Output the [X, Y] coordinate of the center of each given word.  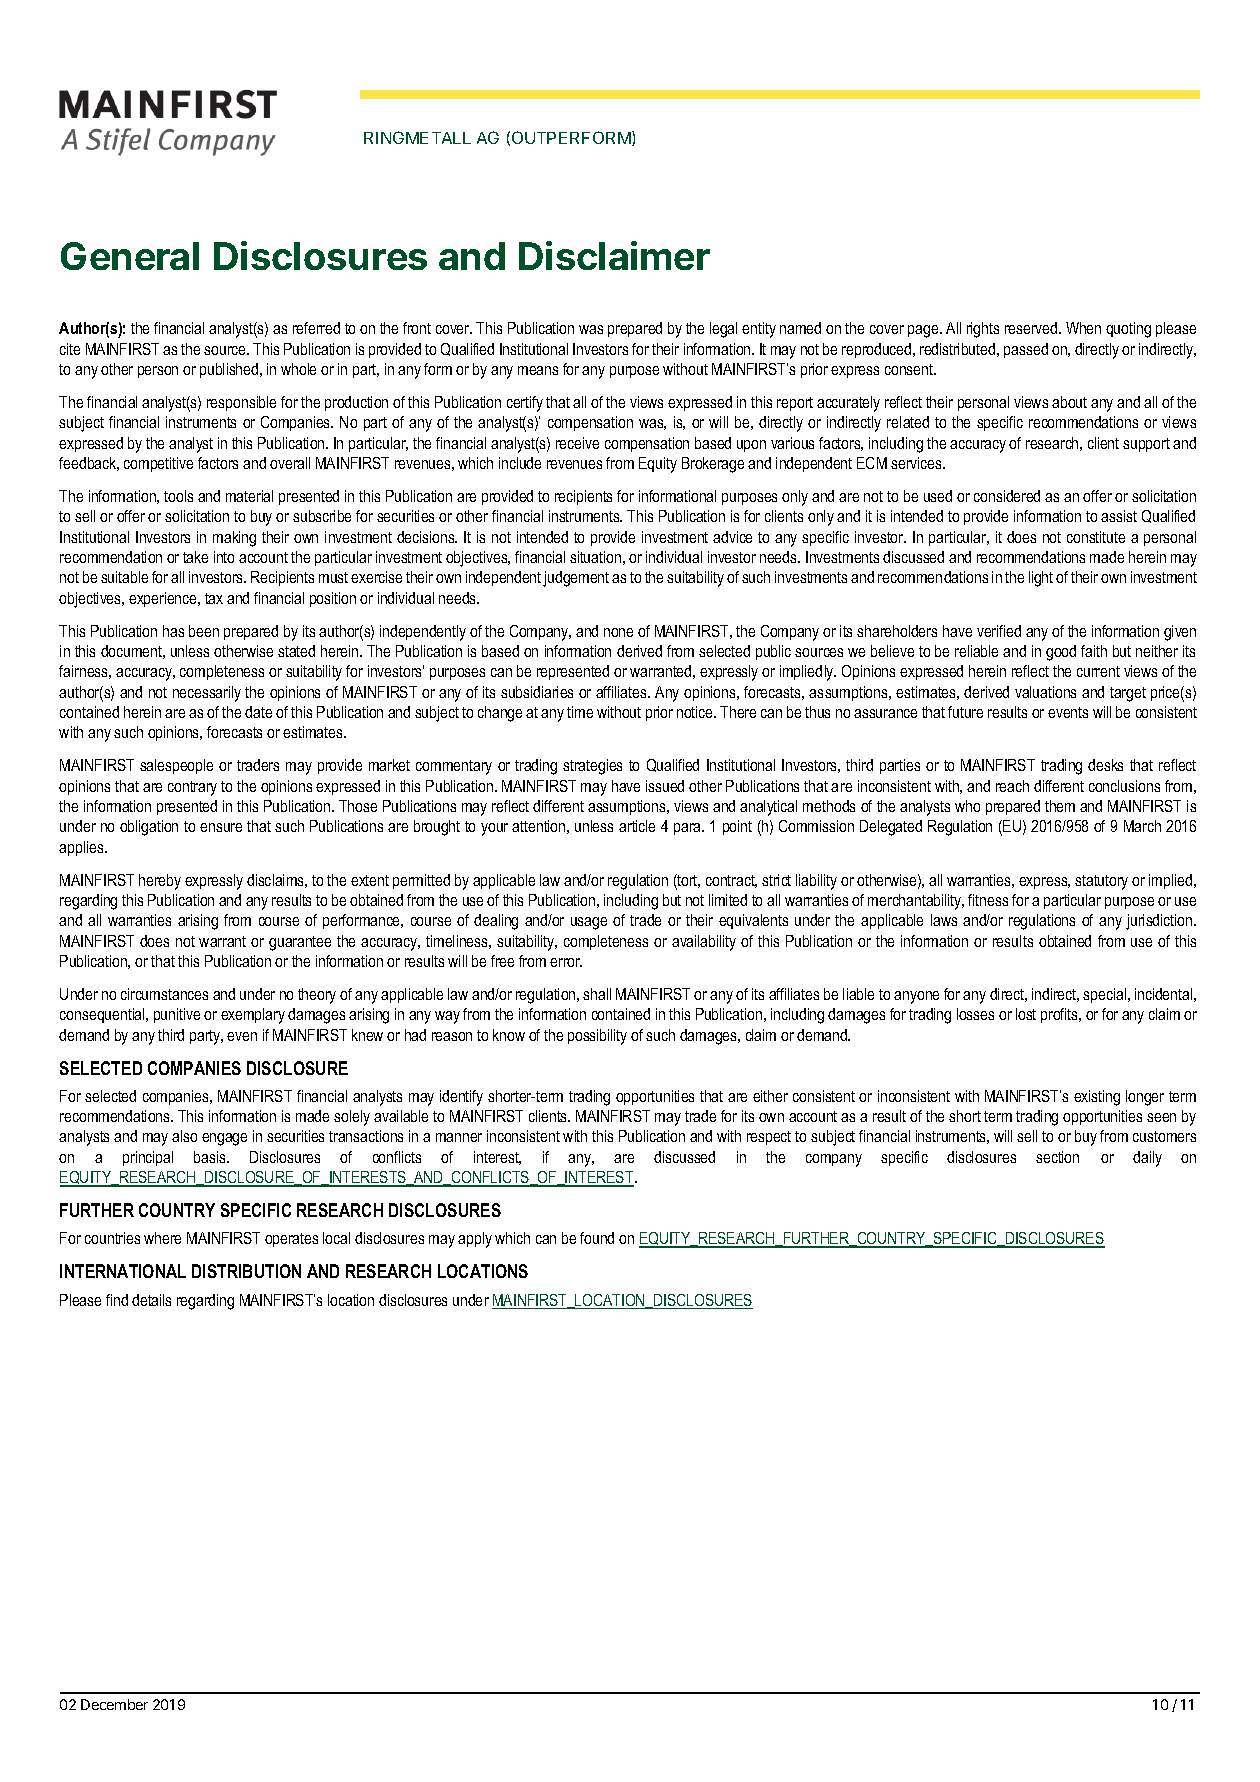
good [1061, 653]
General [130, 256]
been [204, 631]
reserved [1032, 328]
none [618, 632]
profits [1060, 1015]
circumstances [164, 994]
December [114, 1704]
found [597, 1238]
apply [475, 1240]
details [151, 1300]
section [1057, 1157]
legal [723, 330]
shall [597, 994]
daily [1147, 1159]
